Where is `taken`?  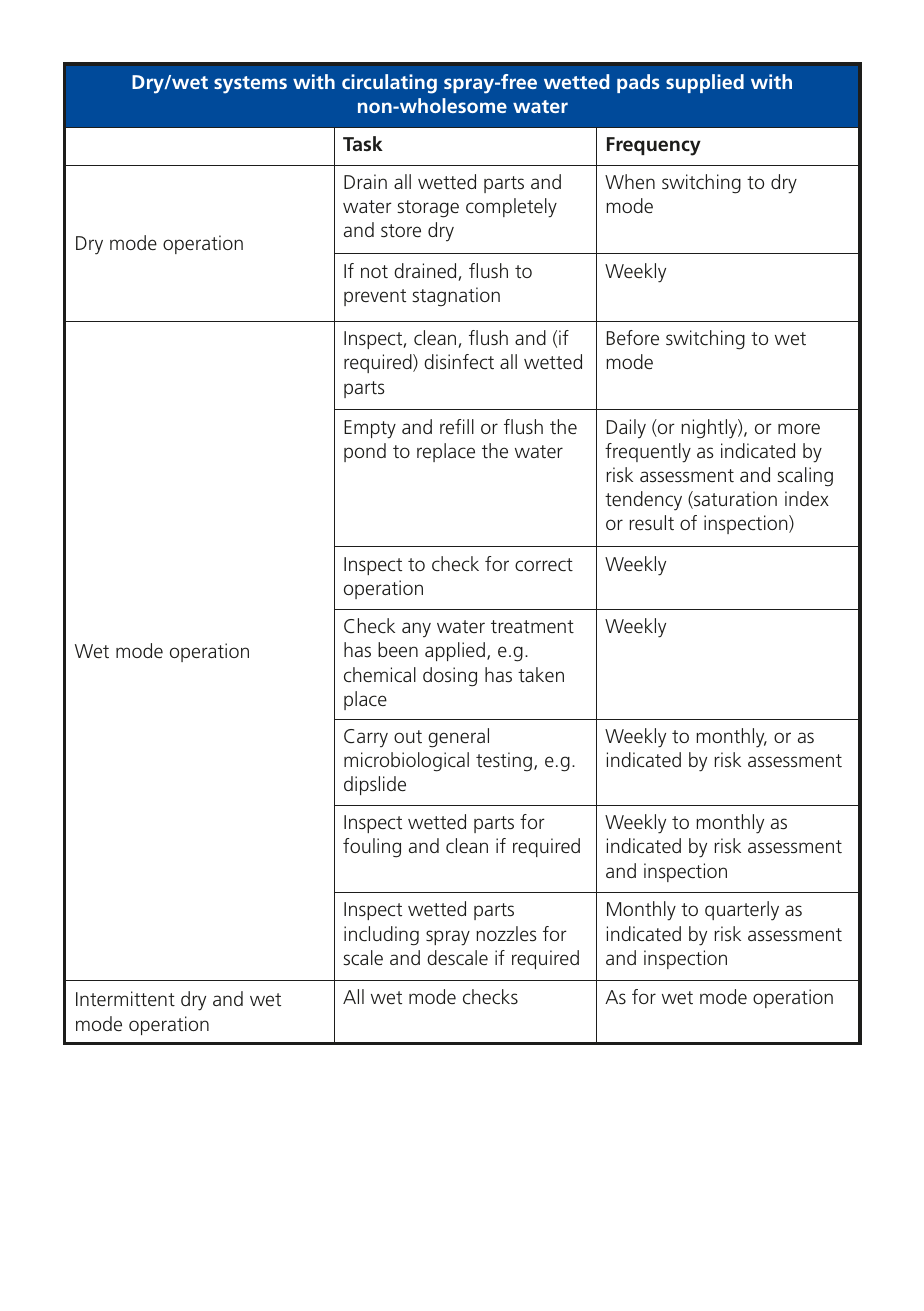 taken is located at coordinates (541, 674).
